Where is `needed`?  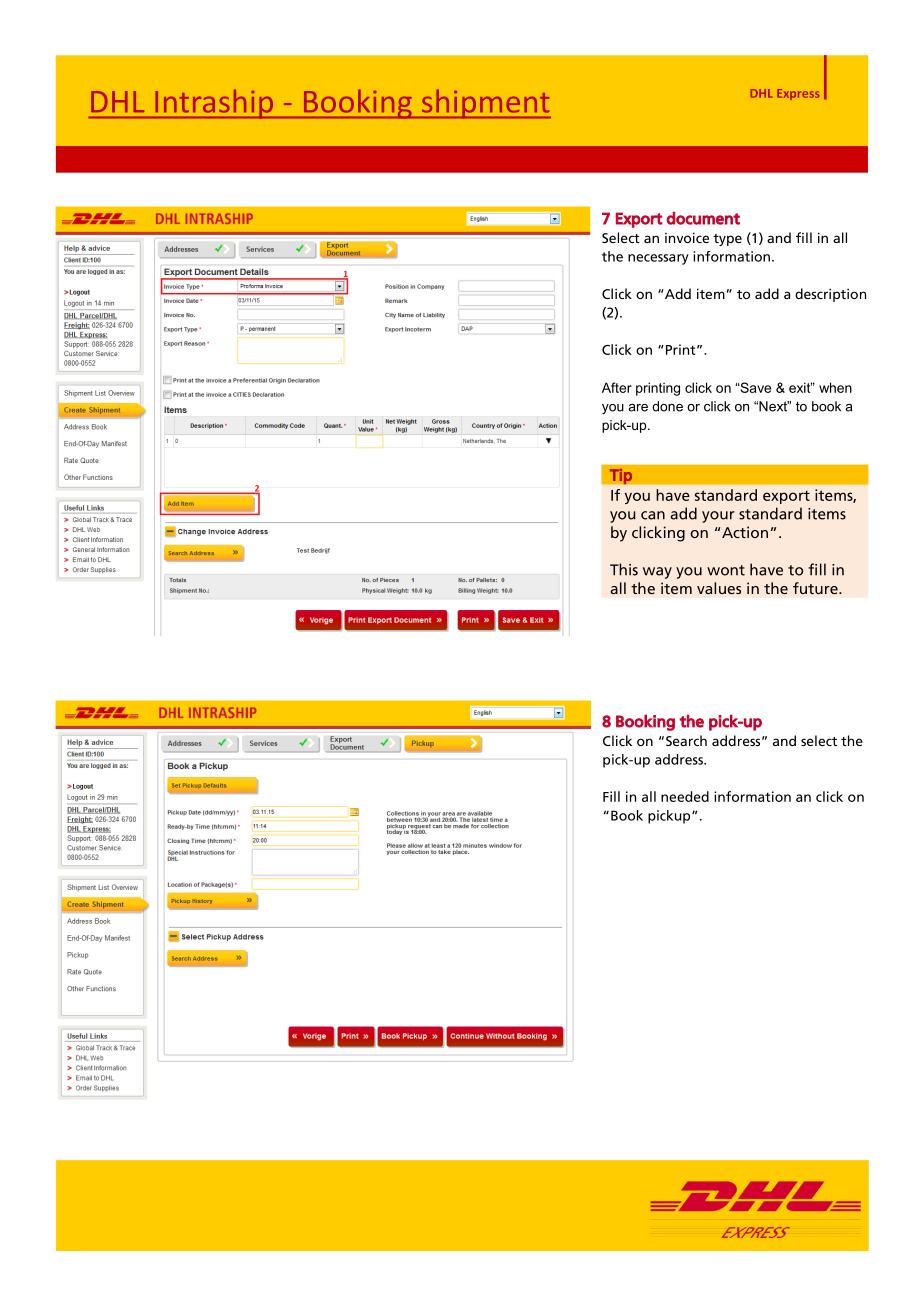
needed is located at coordinates (685, 796).
